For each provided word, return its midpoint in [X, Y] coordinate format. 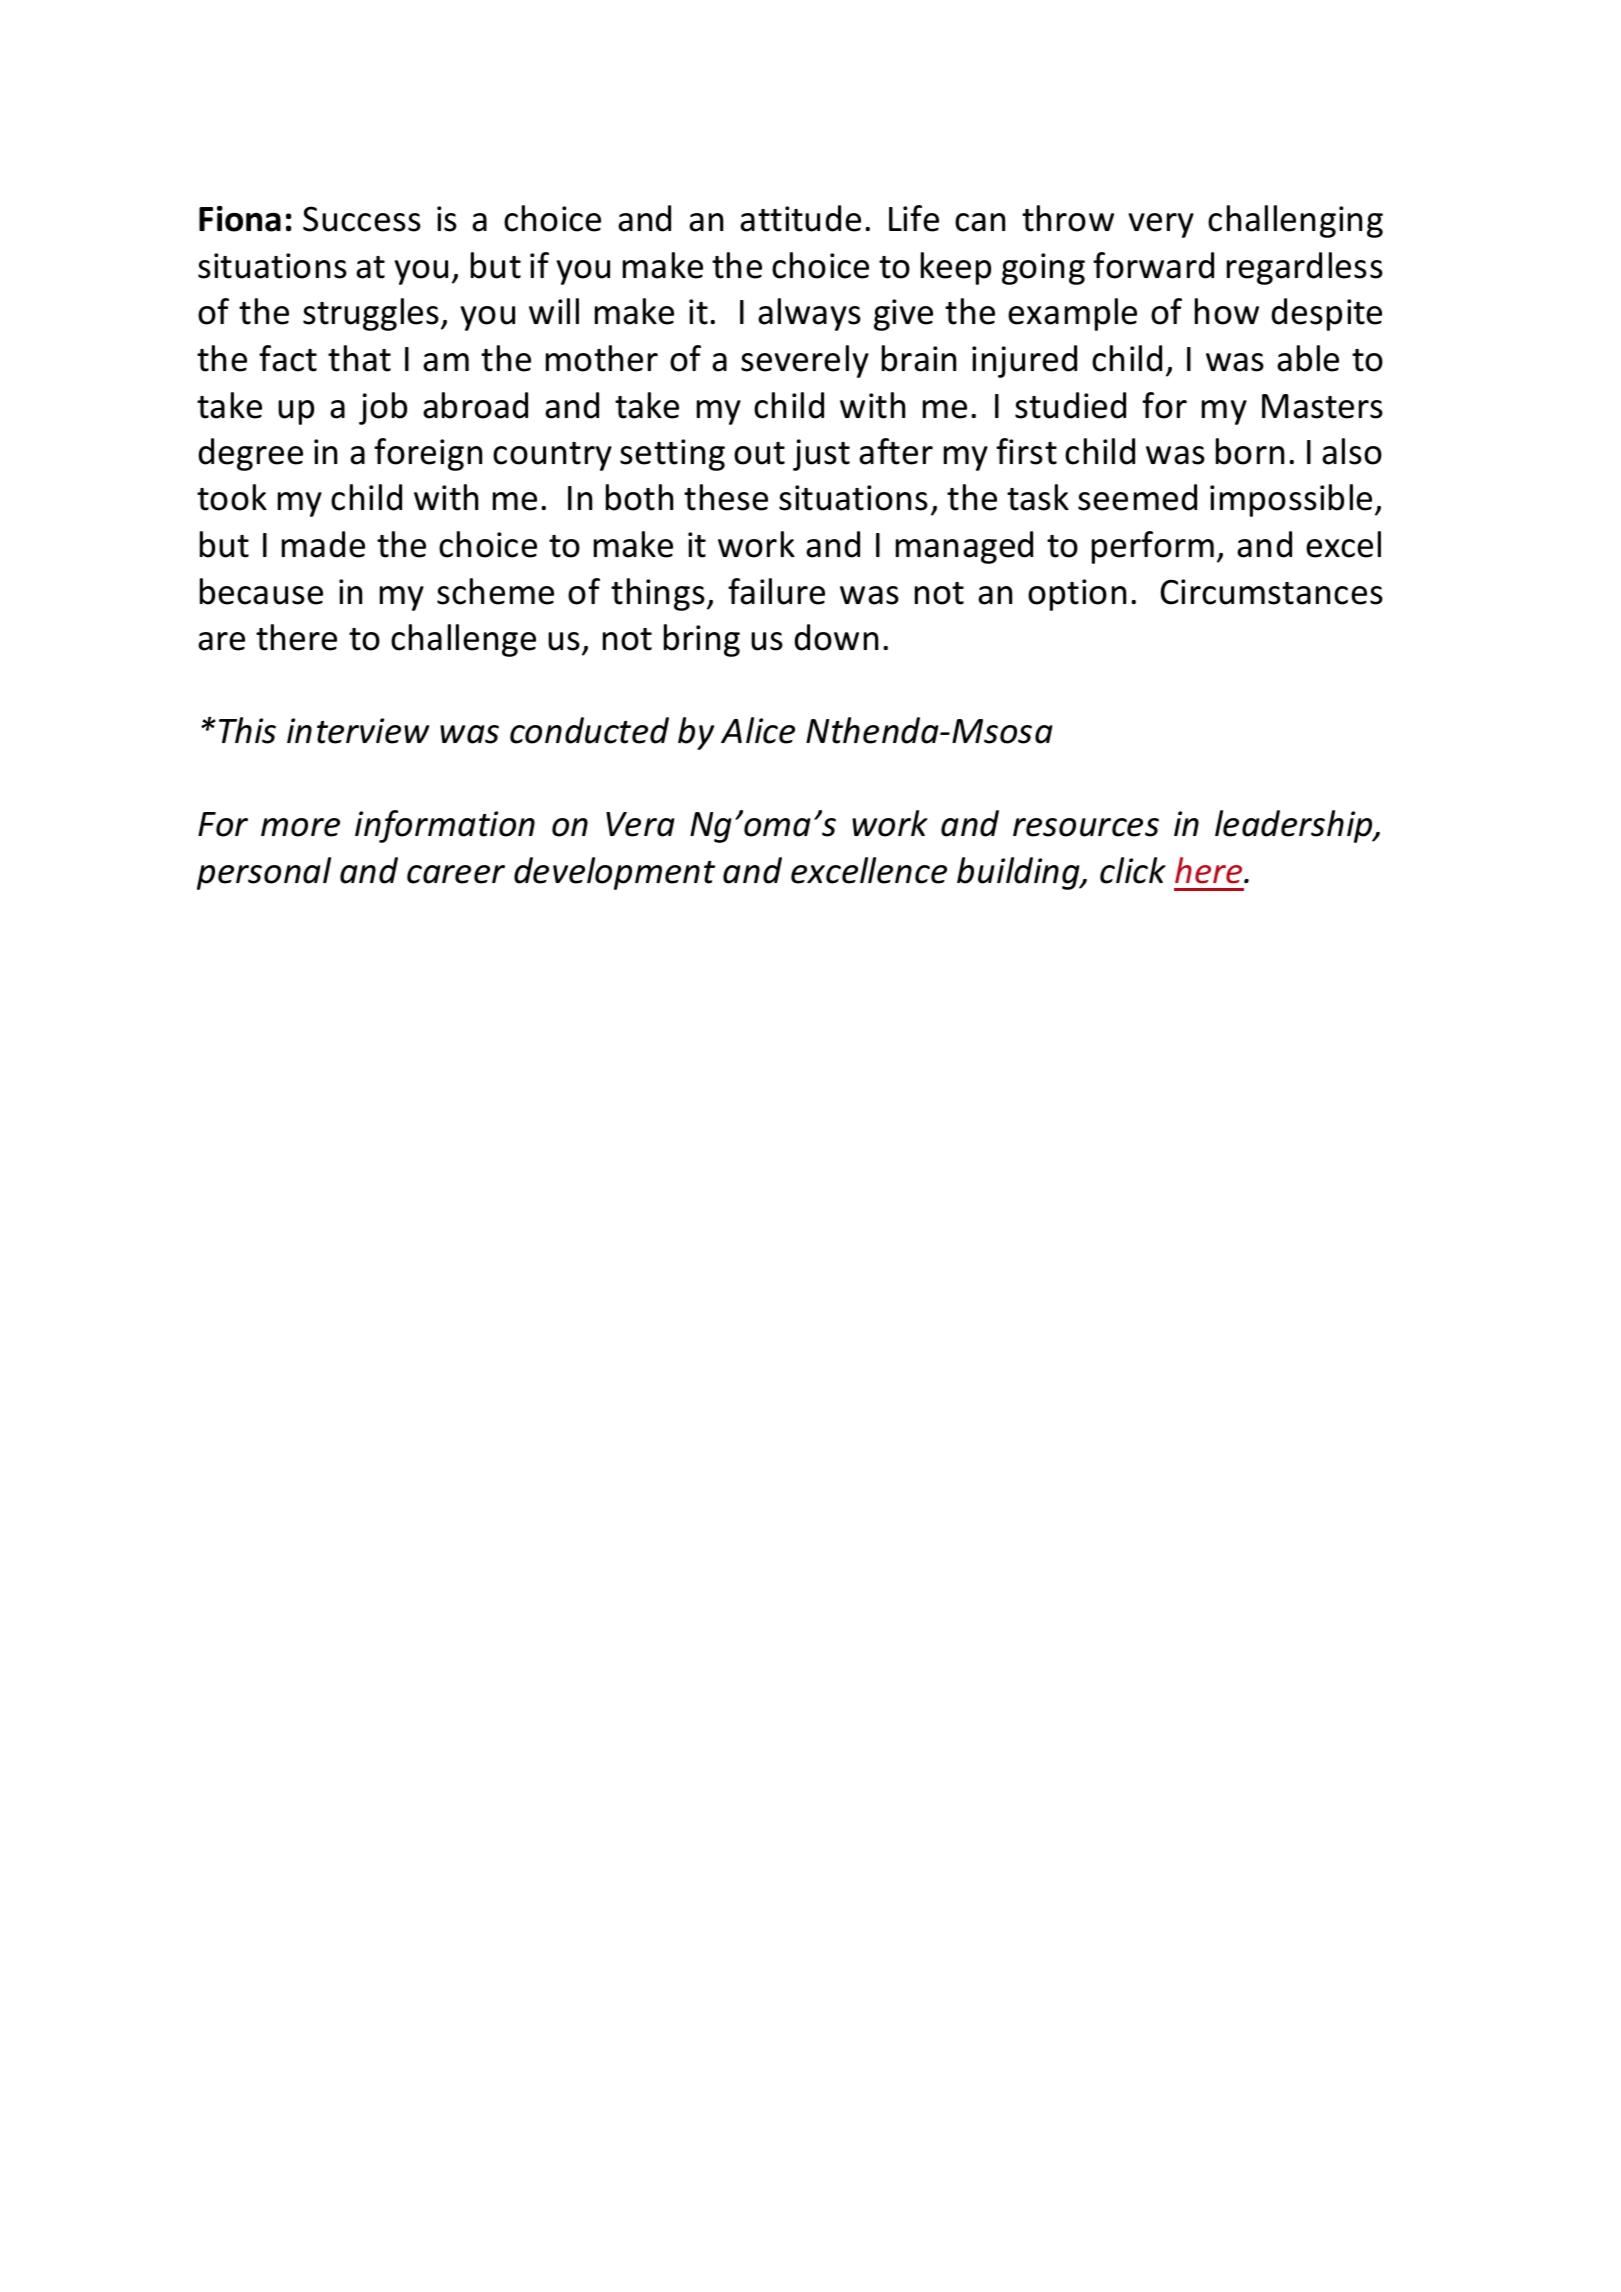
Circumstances [1272, 592]
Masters [1322, 406]
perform [1153, 547]
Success [362, 219]
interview [358, 731]
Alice [758, 730]
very [1161, 225]
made [323, 544]
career [456, 874]
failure [776, 591]
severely [805, 361]
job [383, 408]
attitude [800, 218]
